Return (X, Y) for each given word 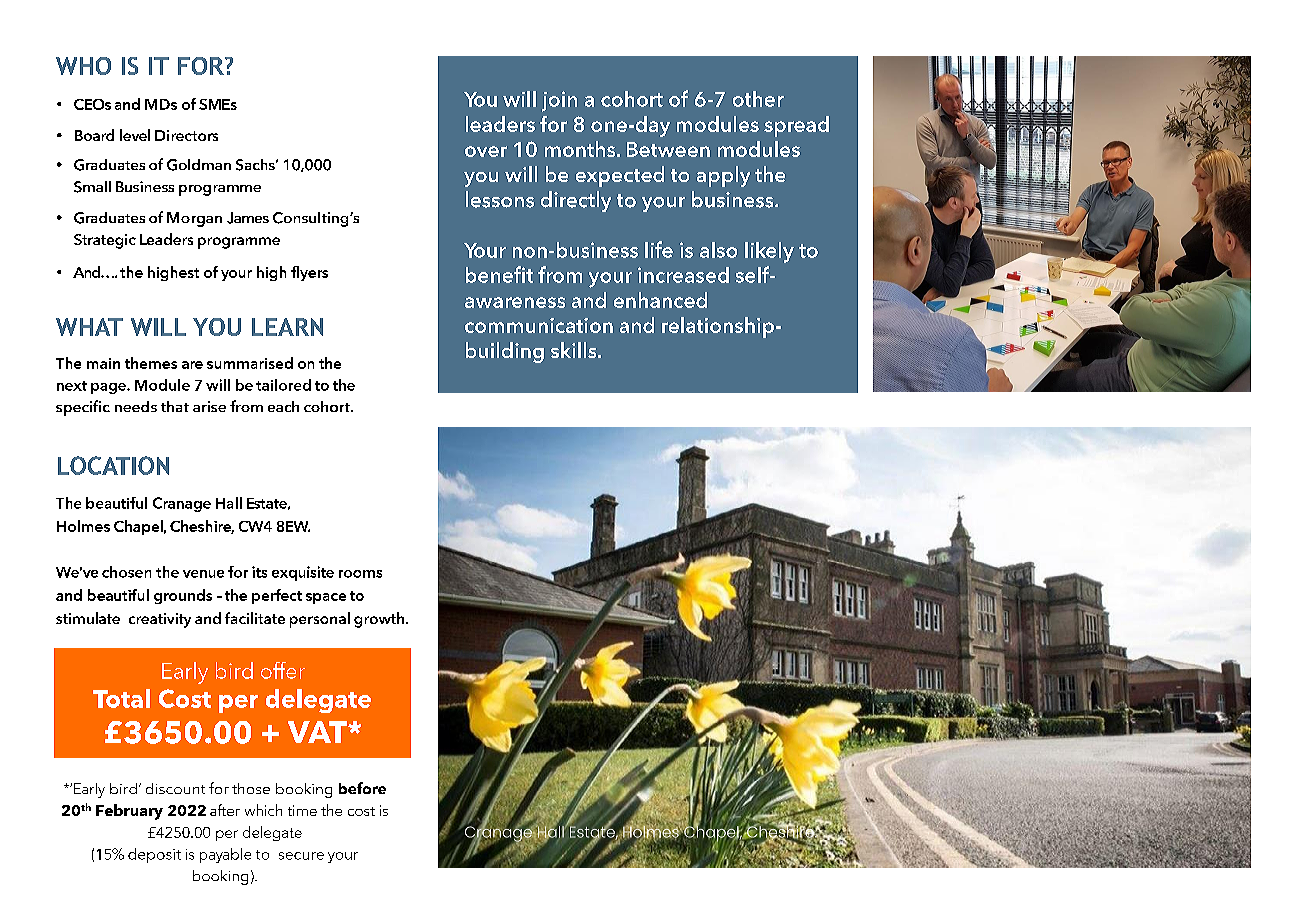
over (486, 151)
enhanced (660, 300)
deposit (154, 855)
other (758, 99)
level (135, 135)
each (283, 406)
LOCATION (113, 465)
